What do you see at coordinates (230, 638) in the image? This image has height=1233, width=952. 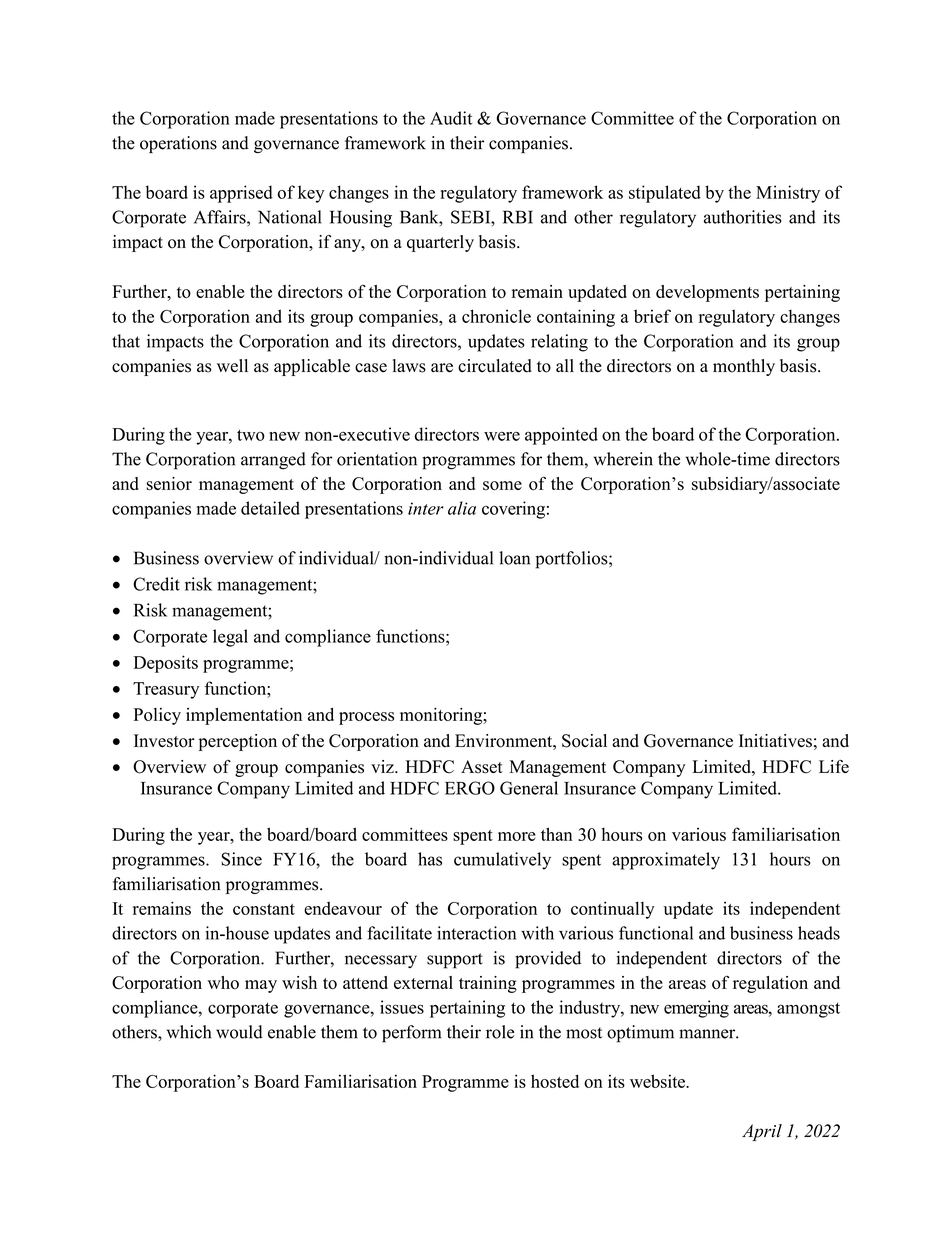 I see `legal` at bounding box center [230, 638].
